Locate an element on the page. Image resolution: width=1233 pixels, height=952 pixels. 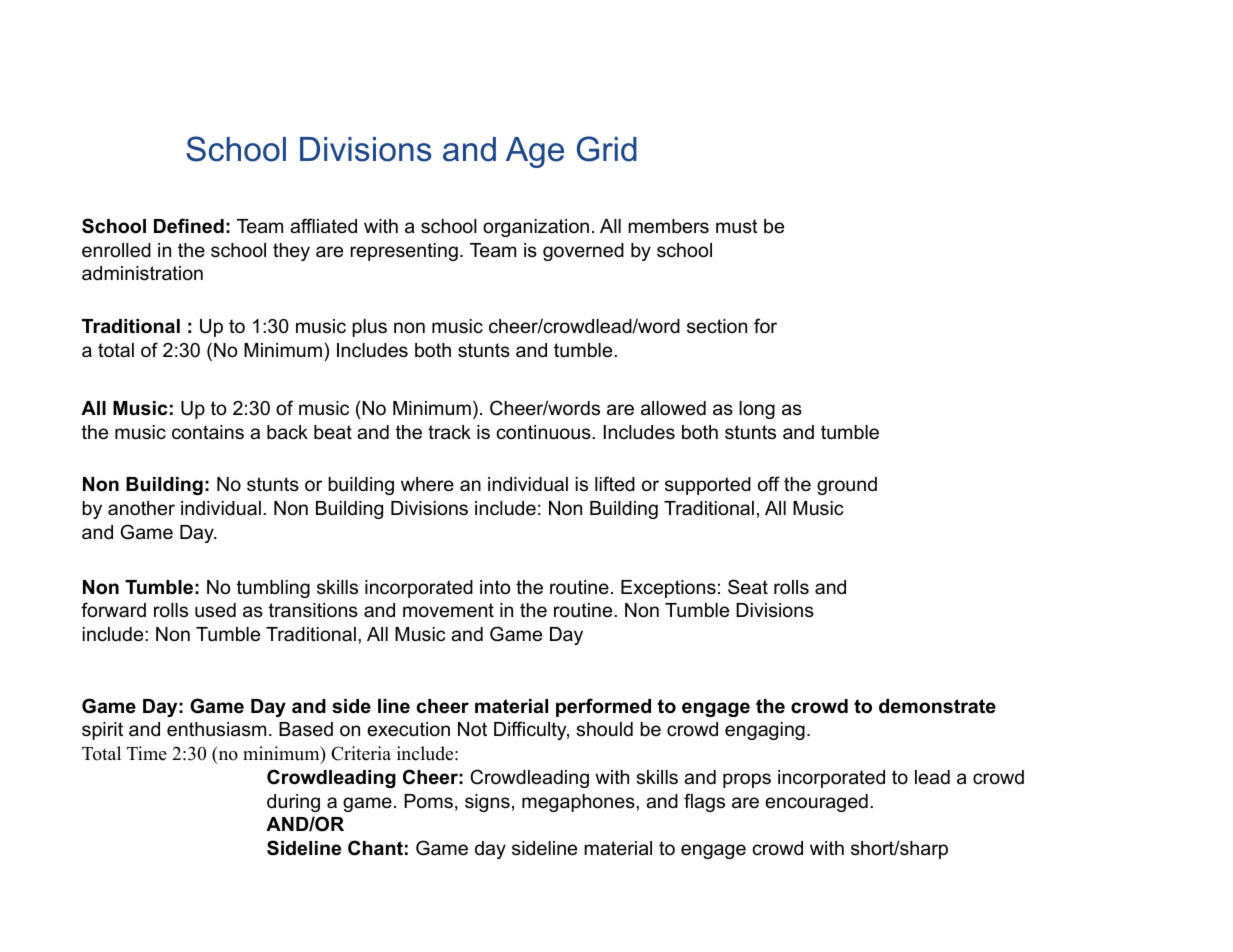
must is located at coordinates (737, 226).
